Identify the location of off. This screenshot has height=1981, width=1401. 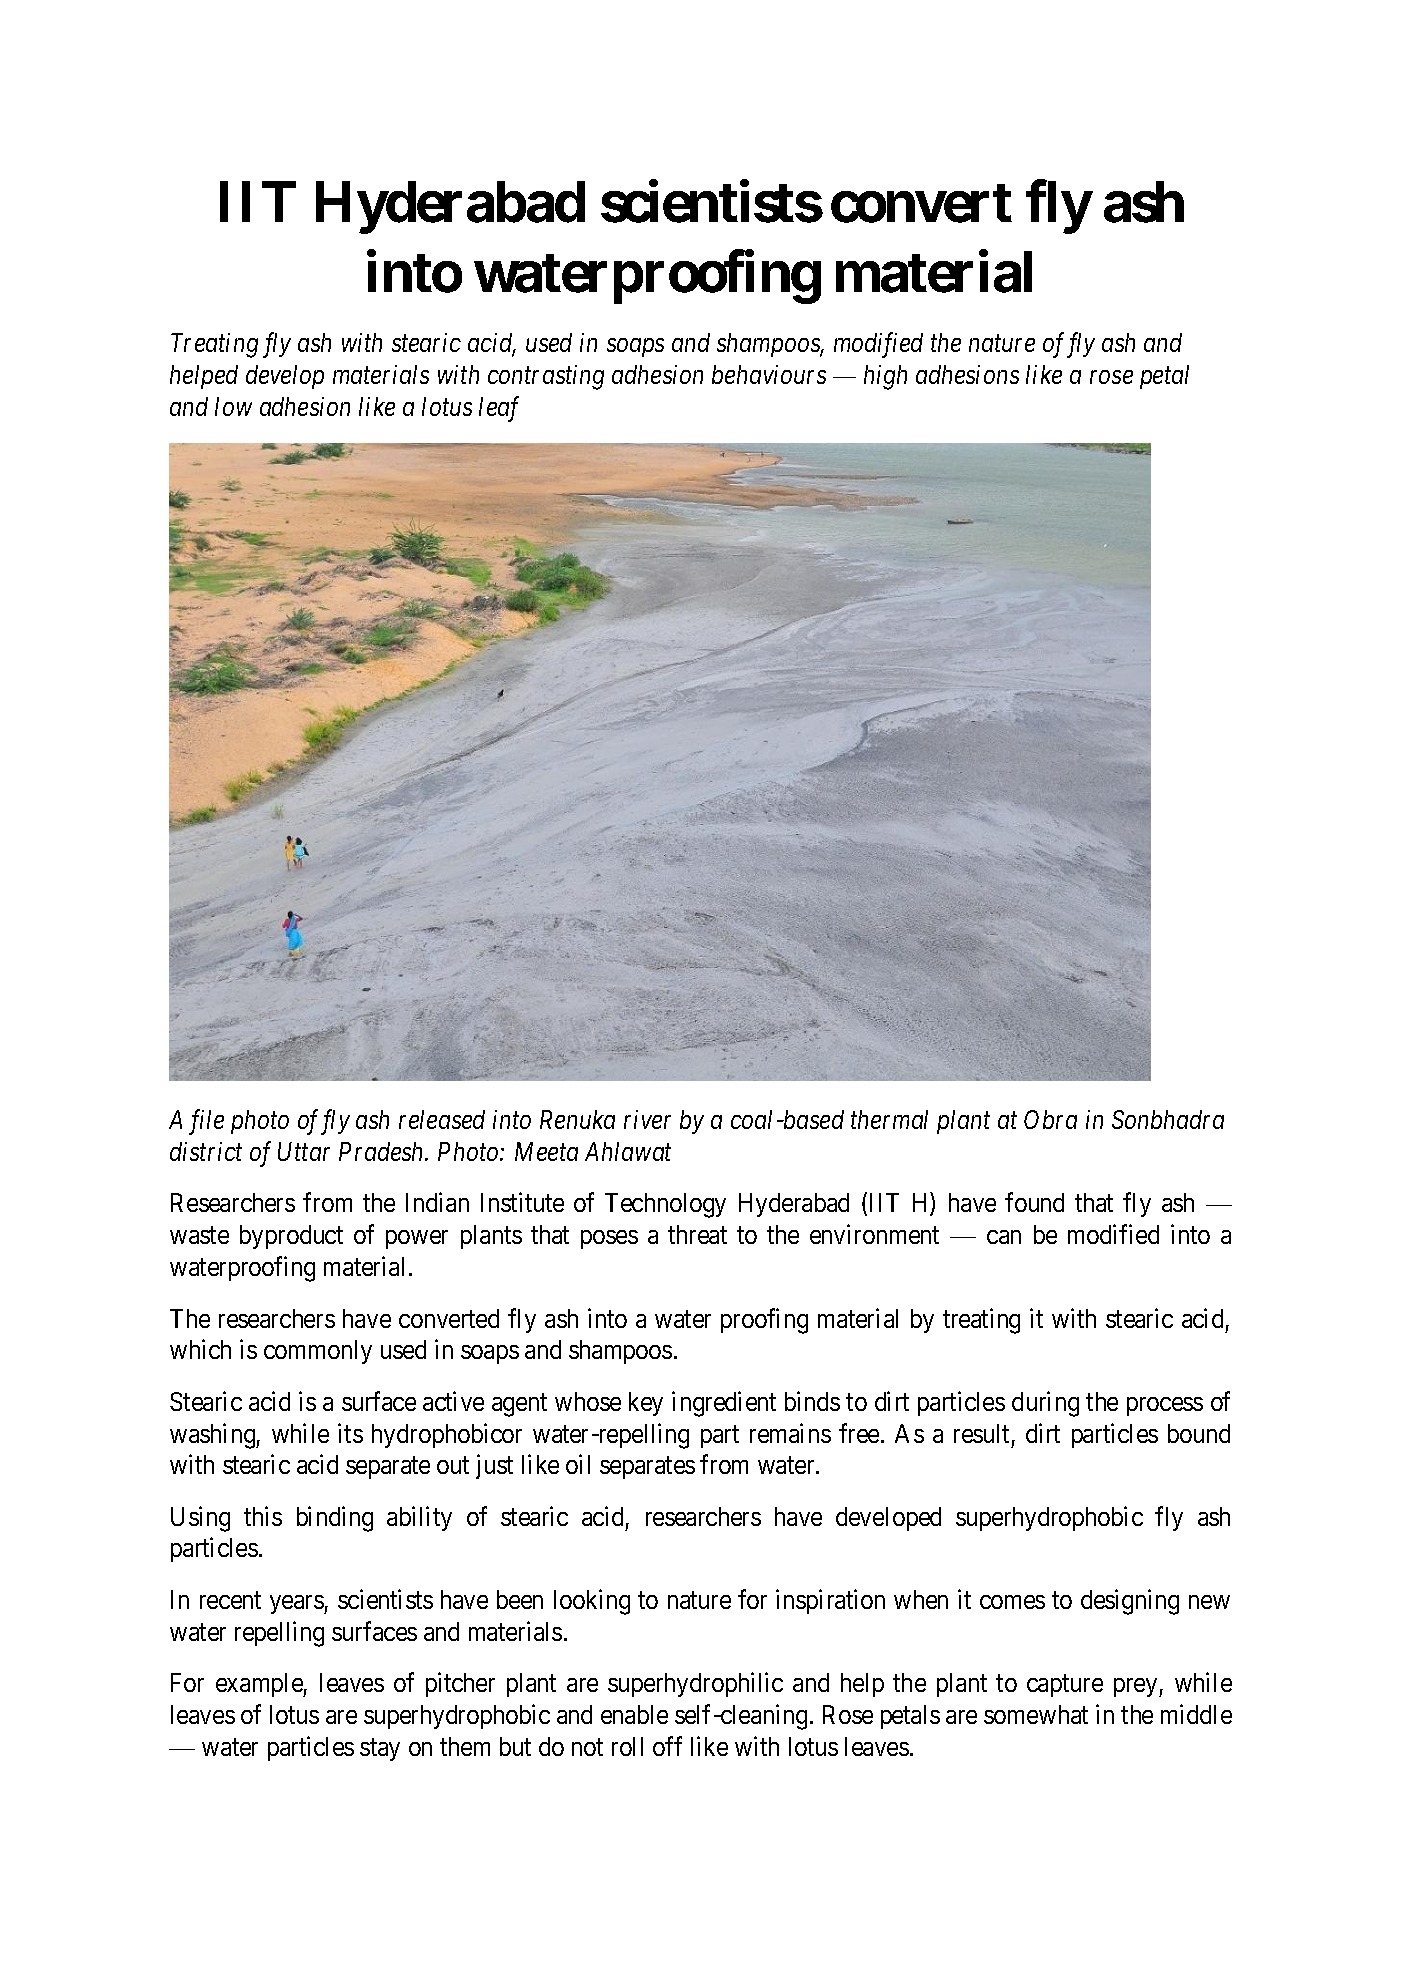
(667, 1746).
